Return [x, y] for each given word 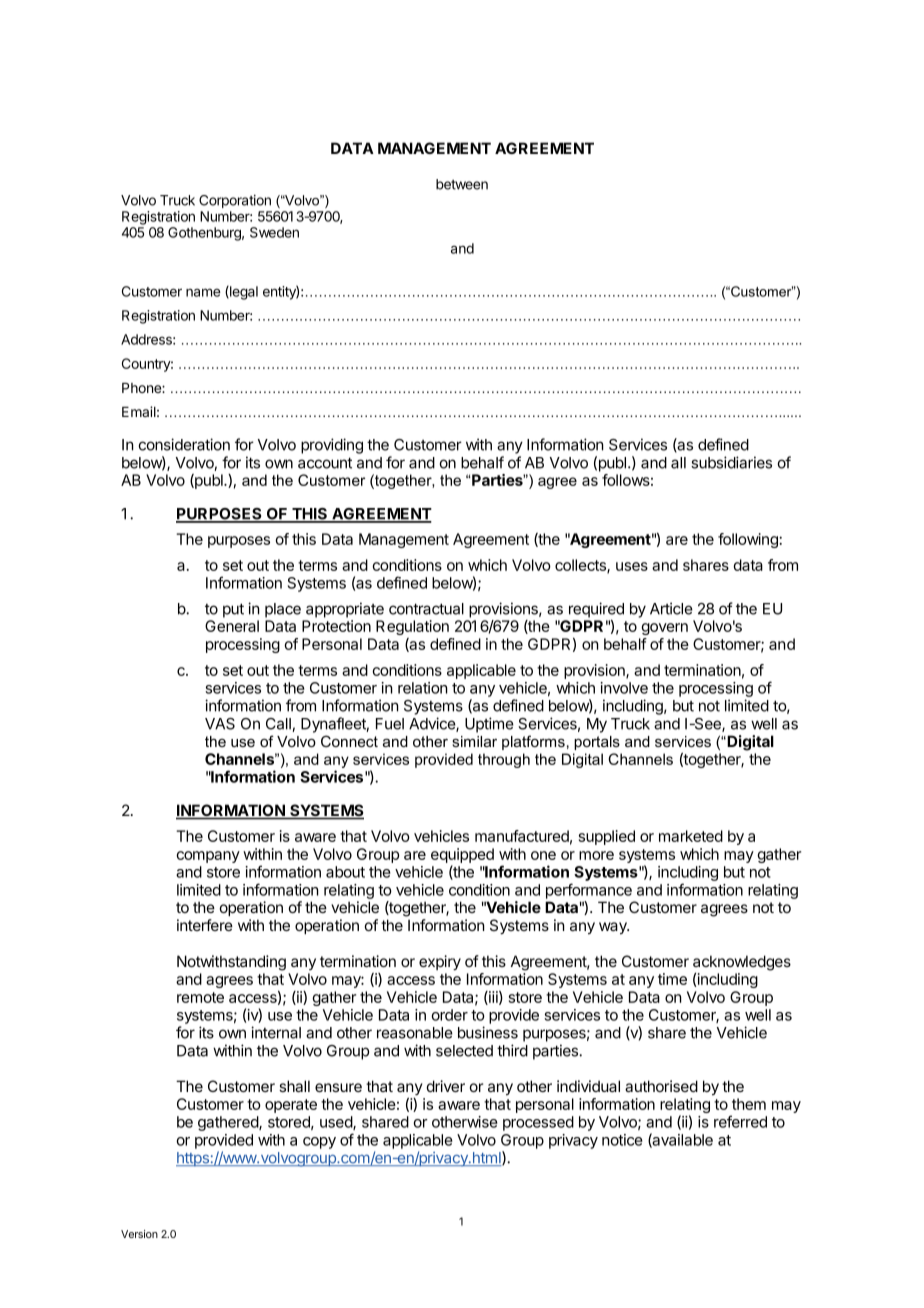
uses [632, 566]
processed [538, 1123]
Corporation [235, 201]
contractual [426, 609]
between [462, 184]
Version [139, 1234]
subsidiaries [731, 462]
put [233, 610]
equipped [462, 855]
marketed [691, 836]
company [208, 857]
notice [622, 1140]
